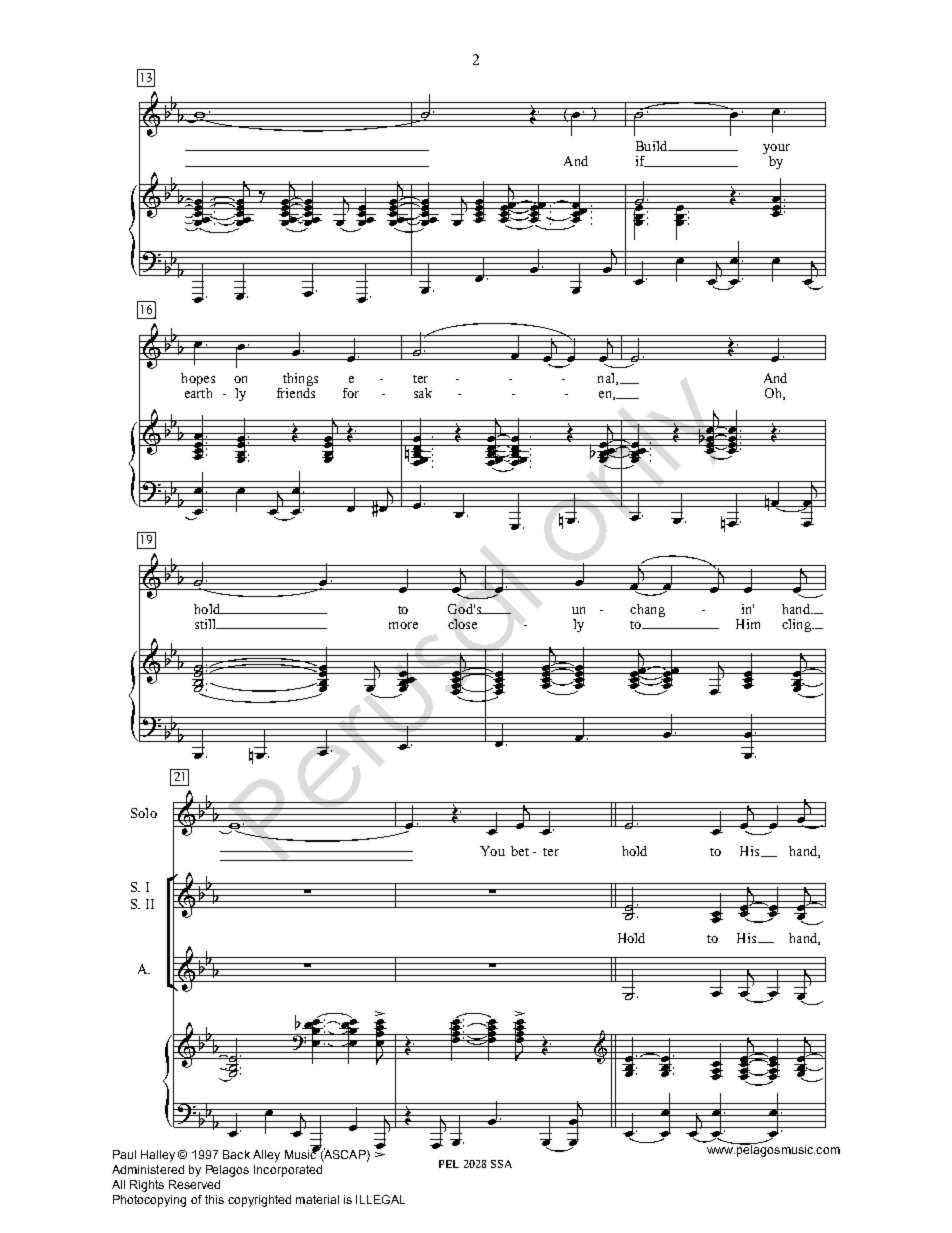 The height and width of the page is (1233, 952). What do you see at coordinates (144, 813) in the page?
I see `Solo` at bounding box center [144, 813].
